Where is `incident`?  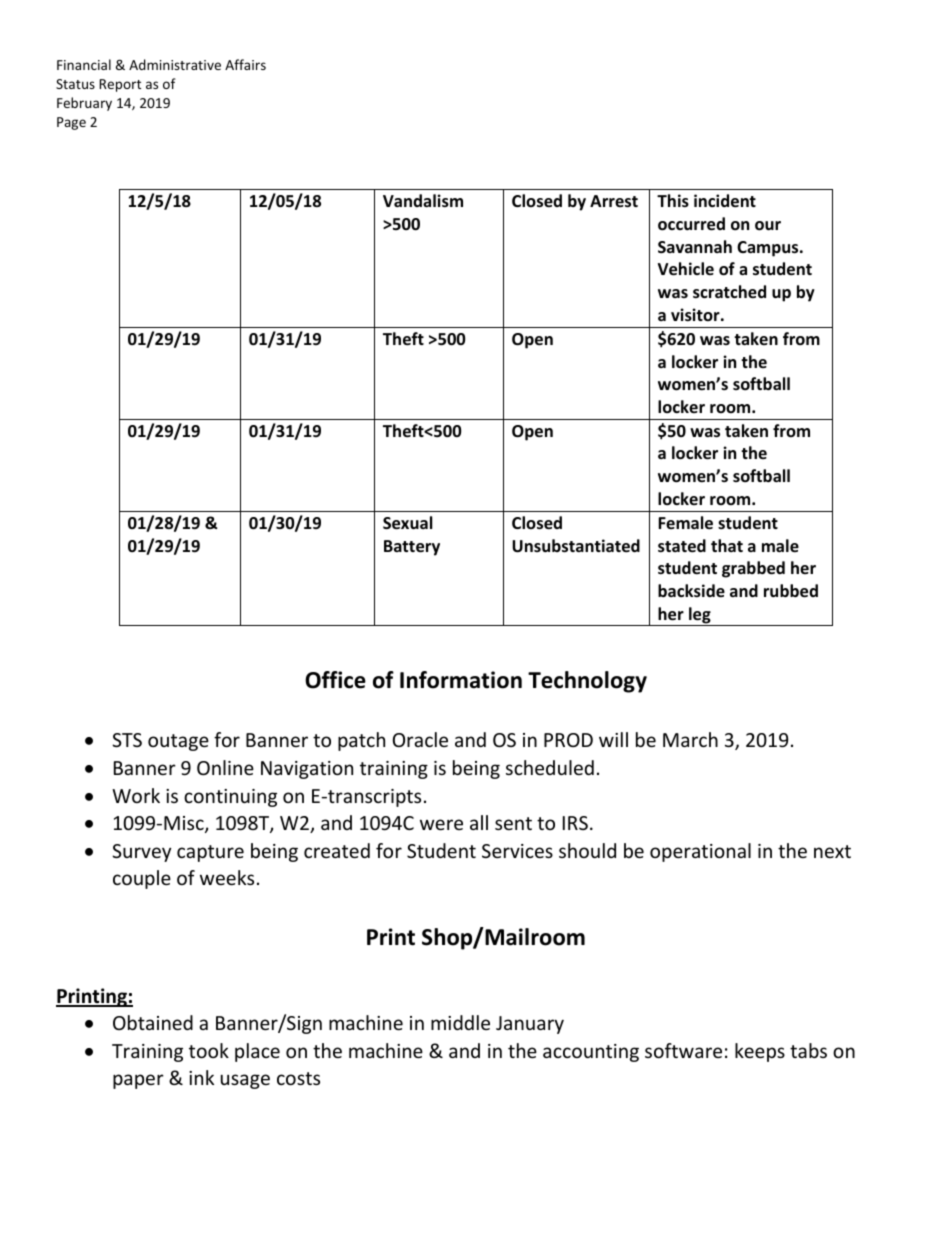
incident is located at coordinates (725, 201).
